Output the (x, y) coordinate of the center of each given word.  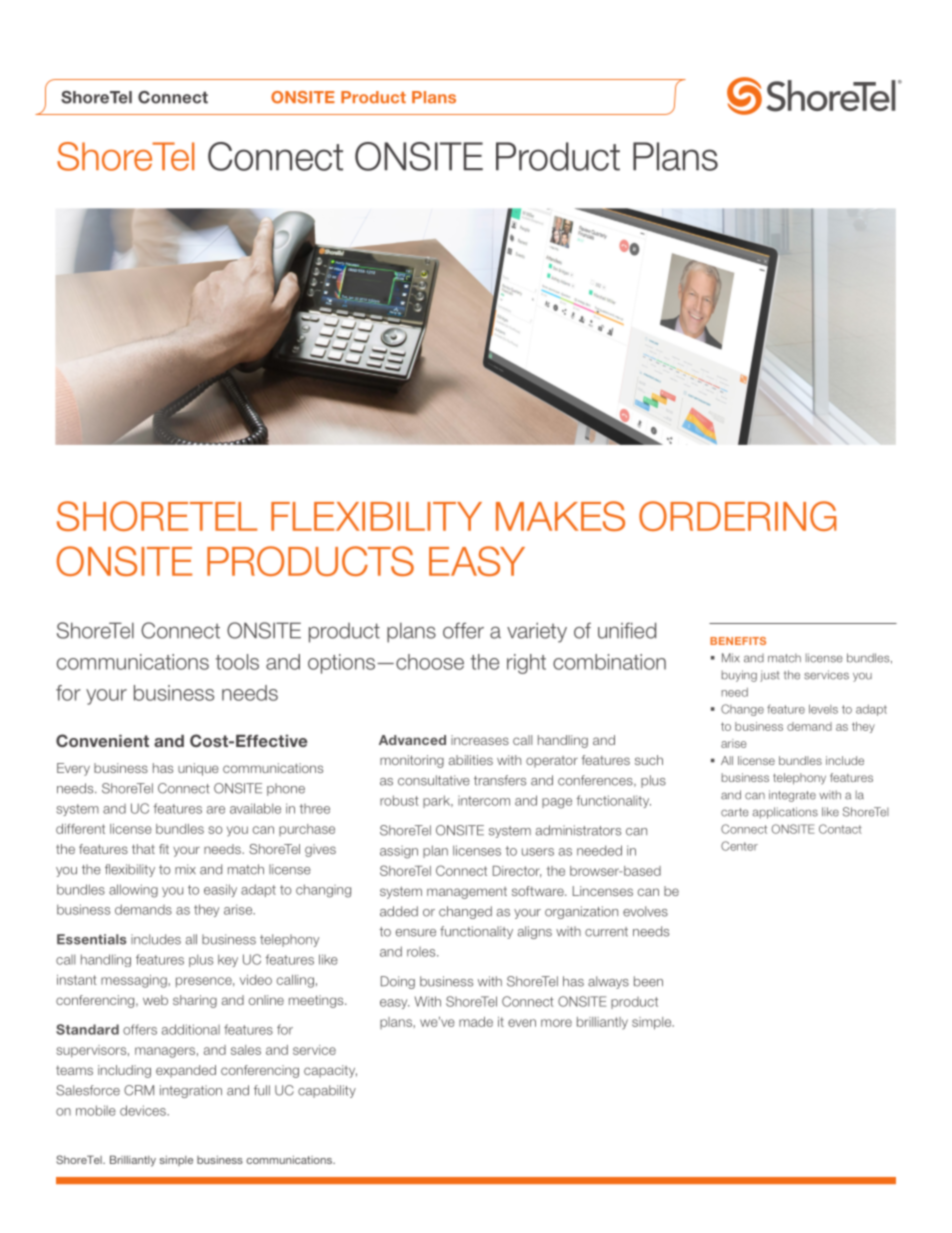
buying (739, 676)
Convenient (102, 740)
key (228, 960)
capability (327, 1091)
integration (191, 1091)
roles (422, 952)
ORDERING (737, 516)
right (526, 664)
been (648, 981)
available (255, 808)
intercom (484, 801)
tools (237, 662)
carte (735, 812)
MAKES (560, 516)
